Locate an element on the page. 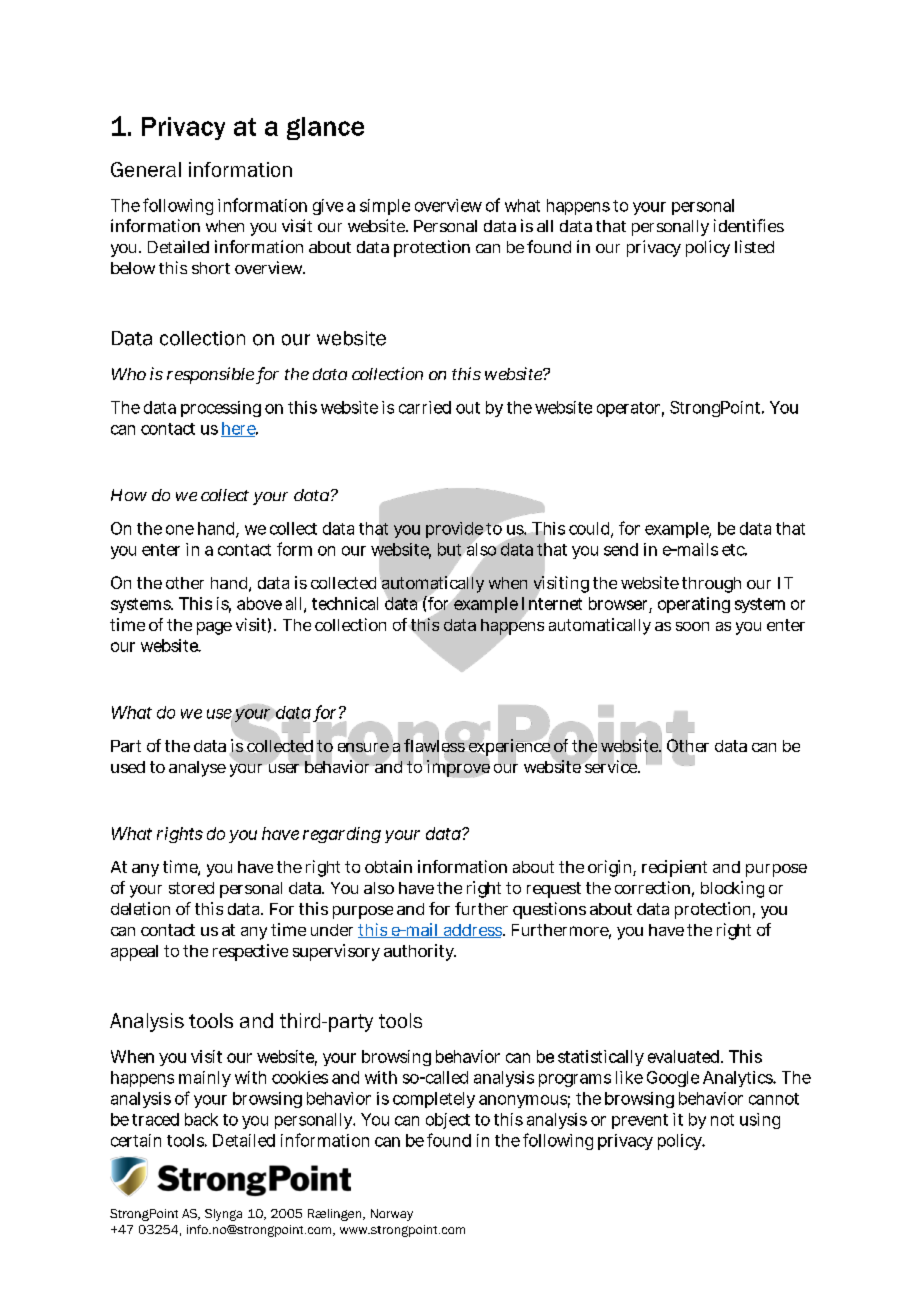 Image resolution: width=924 pixels, height=1308 pixels. soon is located at coordinates (692, 626).
